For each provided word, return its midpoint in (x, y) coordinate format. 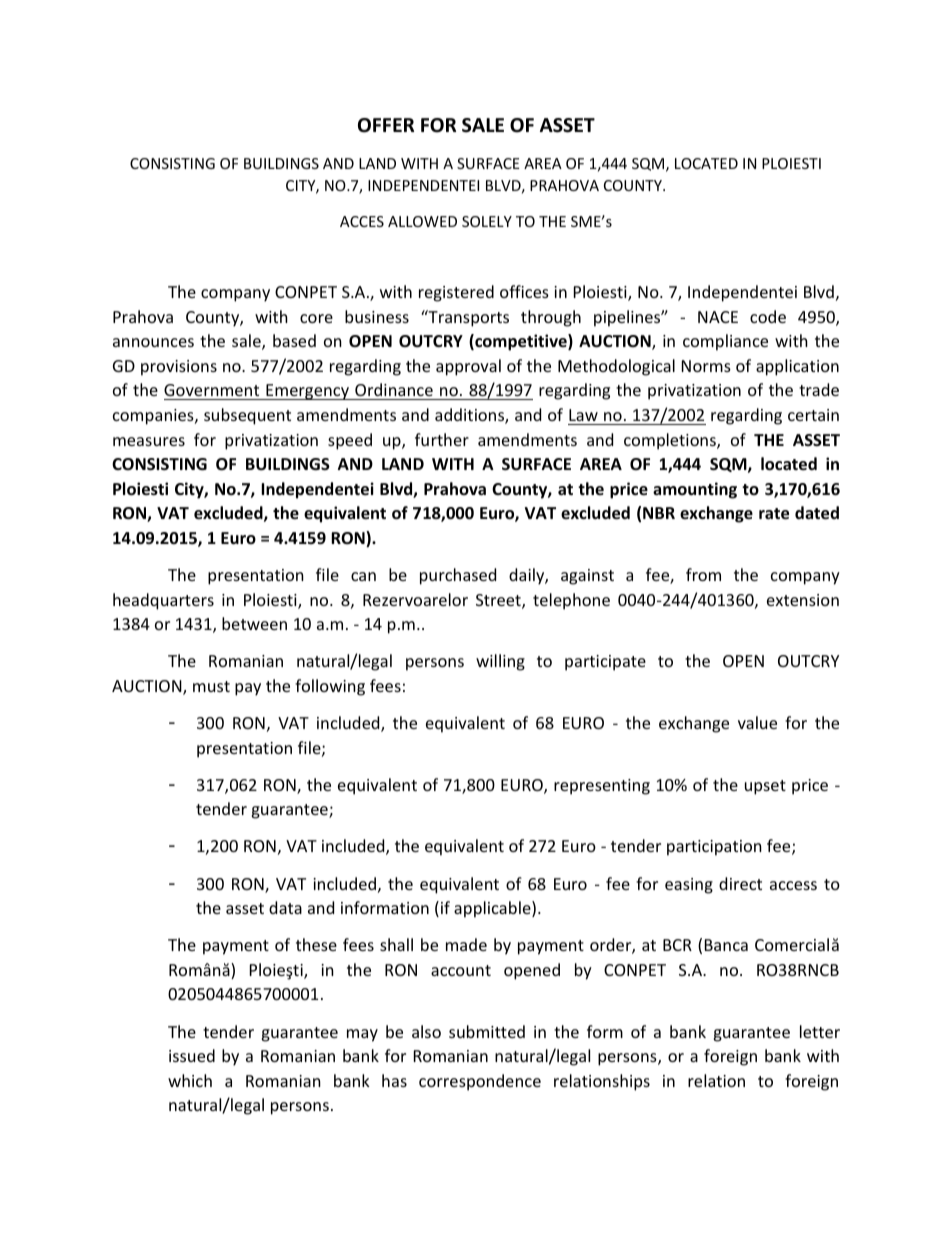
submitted (487, 1031)
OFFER (386, 125)
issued (192, 1055)
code (768, 316)
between (254, 623)
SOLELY (487, 221)
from (703, 574)
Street (499, 601)
